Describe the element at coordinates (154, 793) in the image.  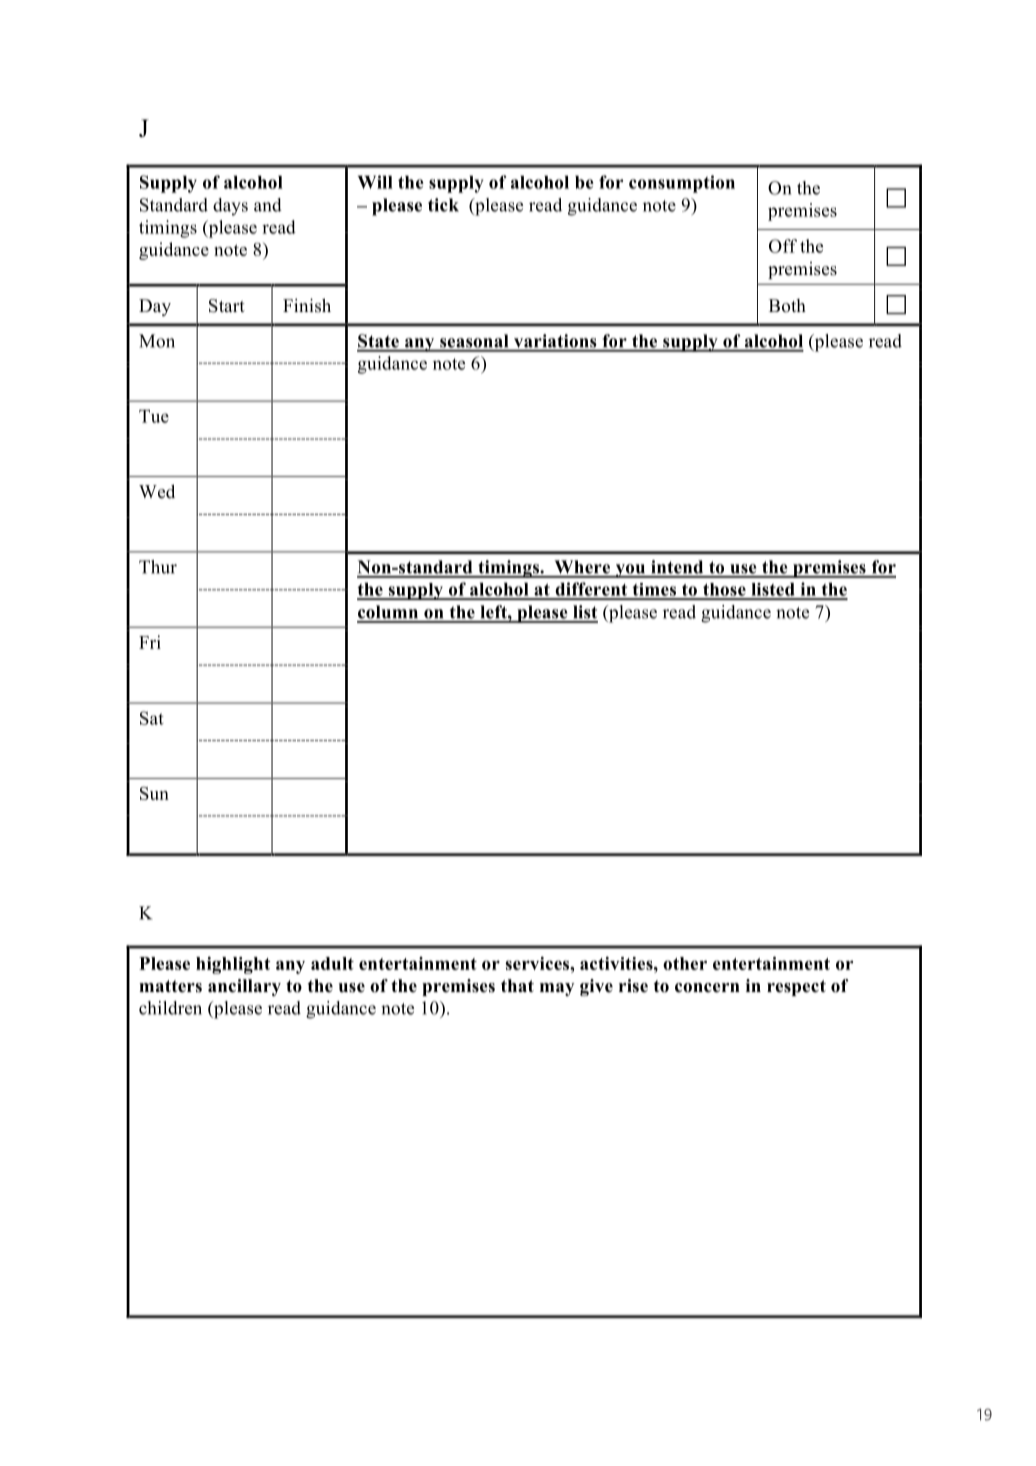
I see `Sun` at that location.
